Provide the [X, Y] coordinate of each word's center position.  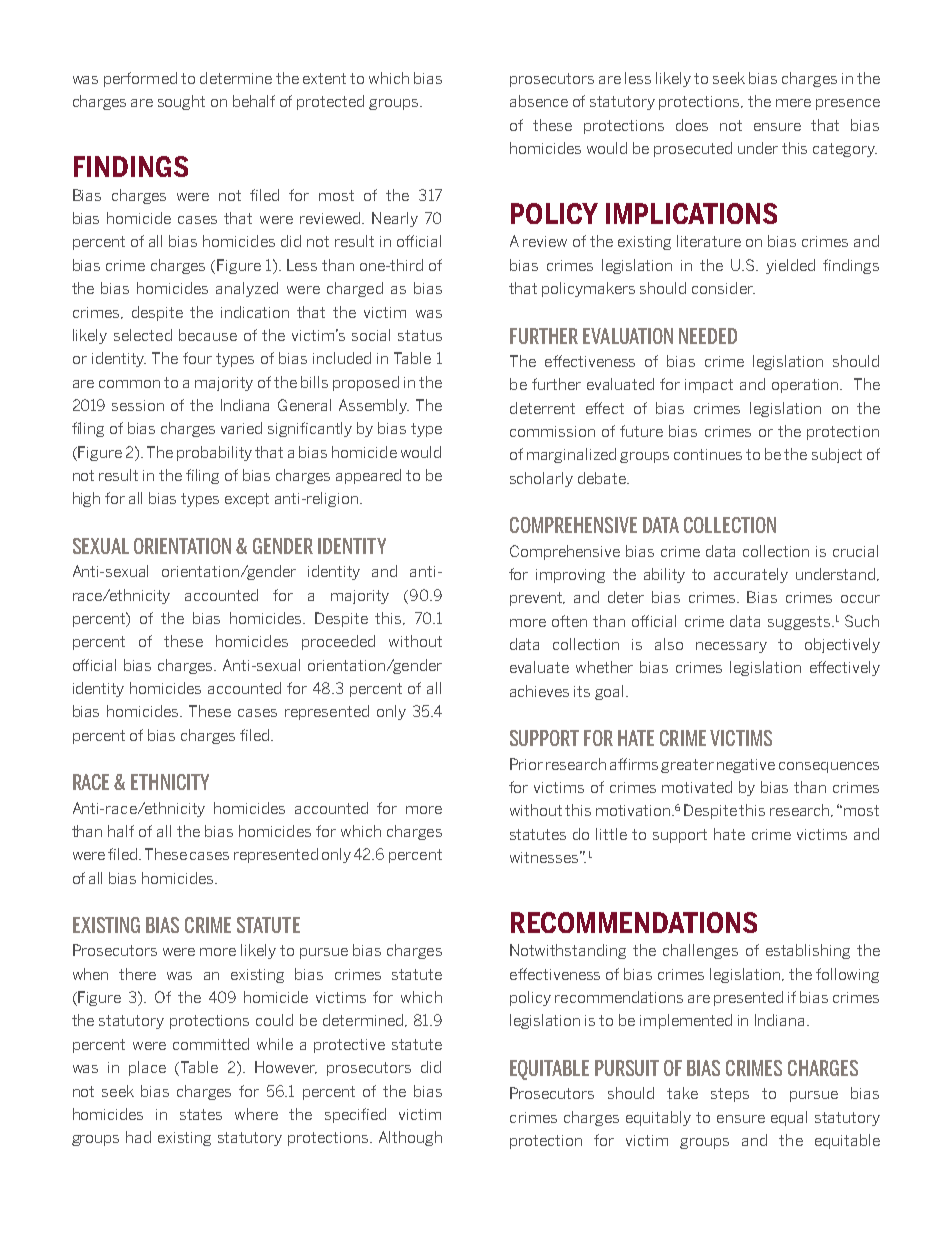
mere [793, 103]
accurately [751, 575]
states [201, 1114]
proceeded [338, 642]
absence [539, 101]
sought [181, 102]
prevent [537, 599]
